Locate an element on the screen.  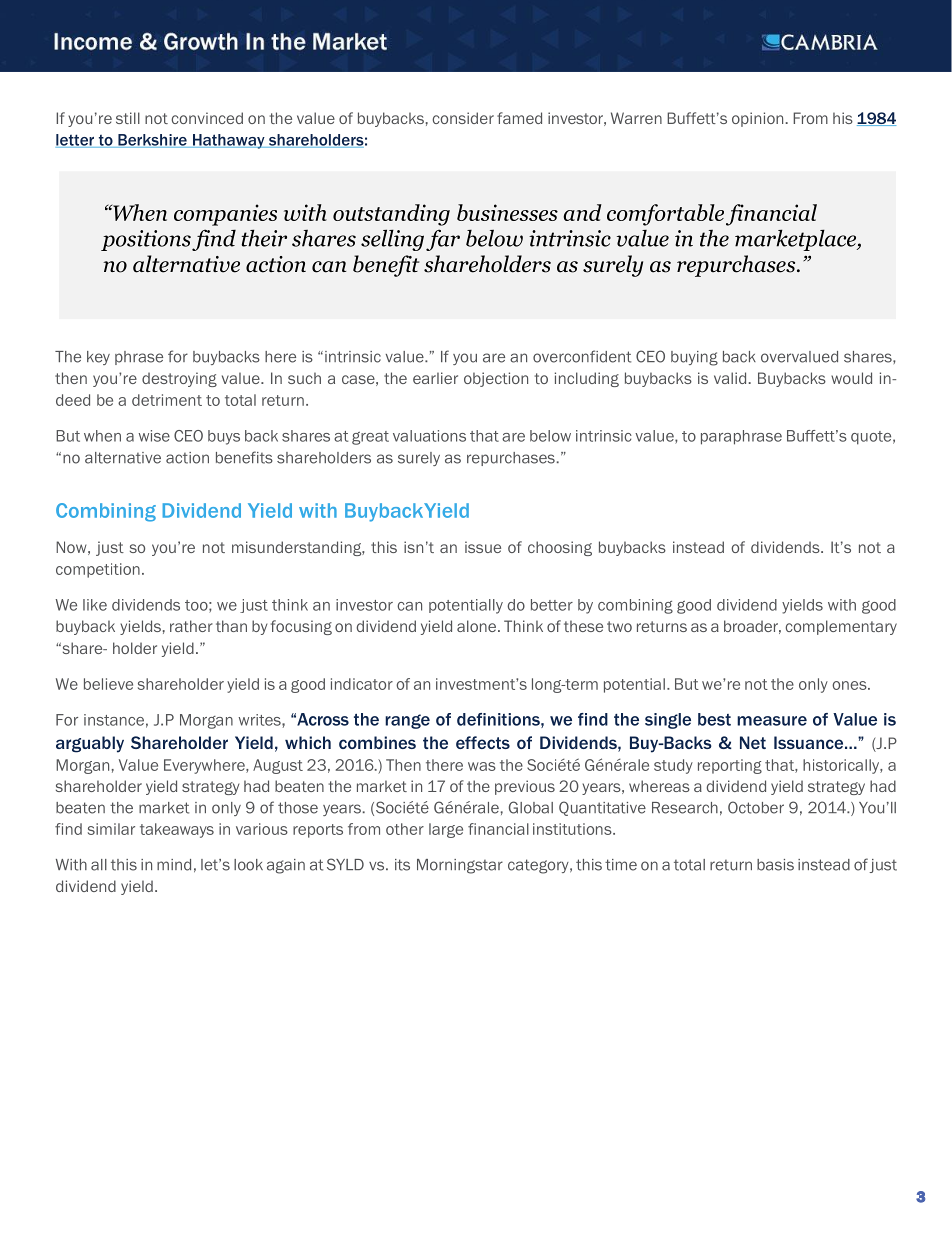
valid is located at coordinates (730, 378).
